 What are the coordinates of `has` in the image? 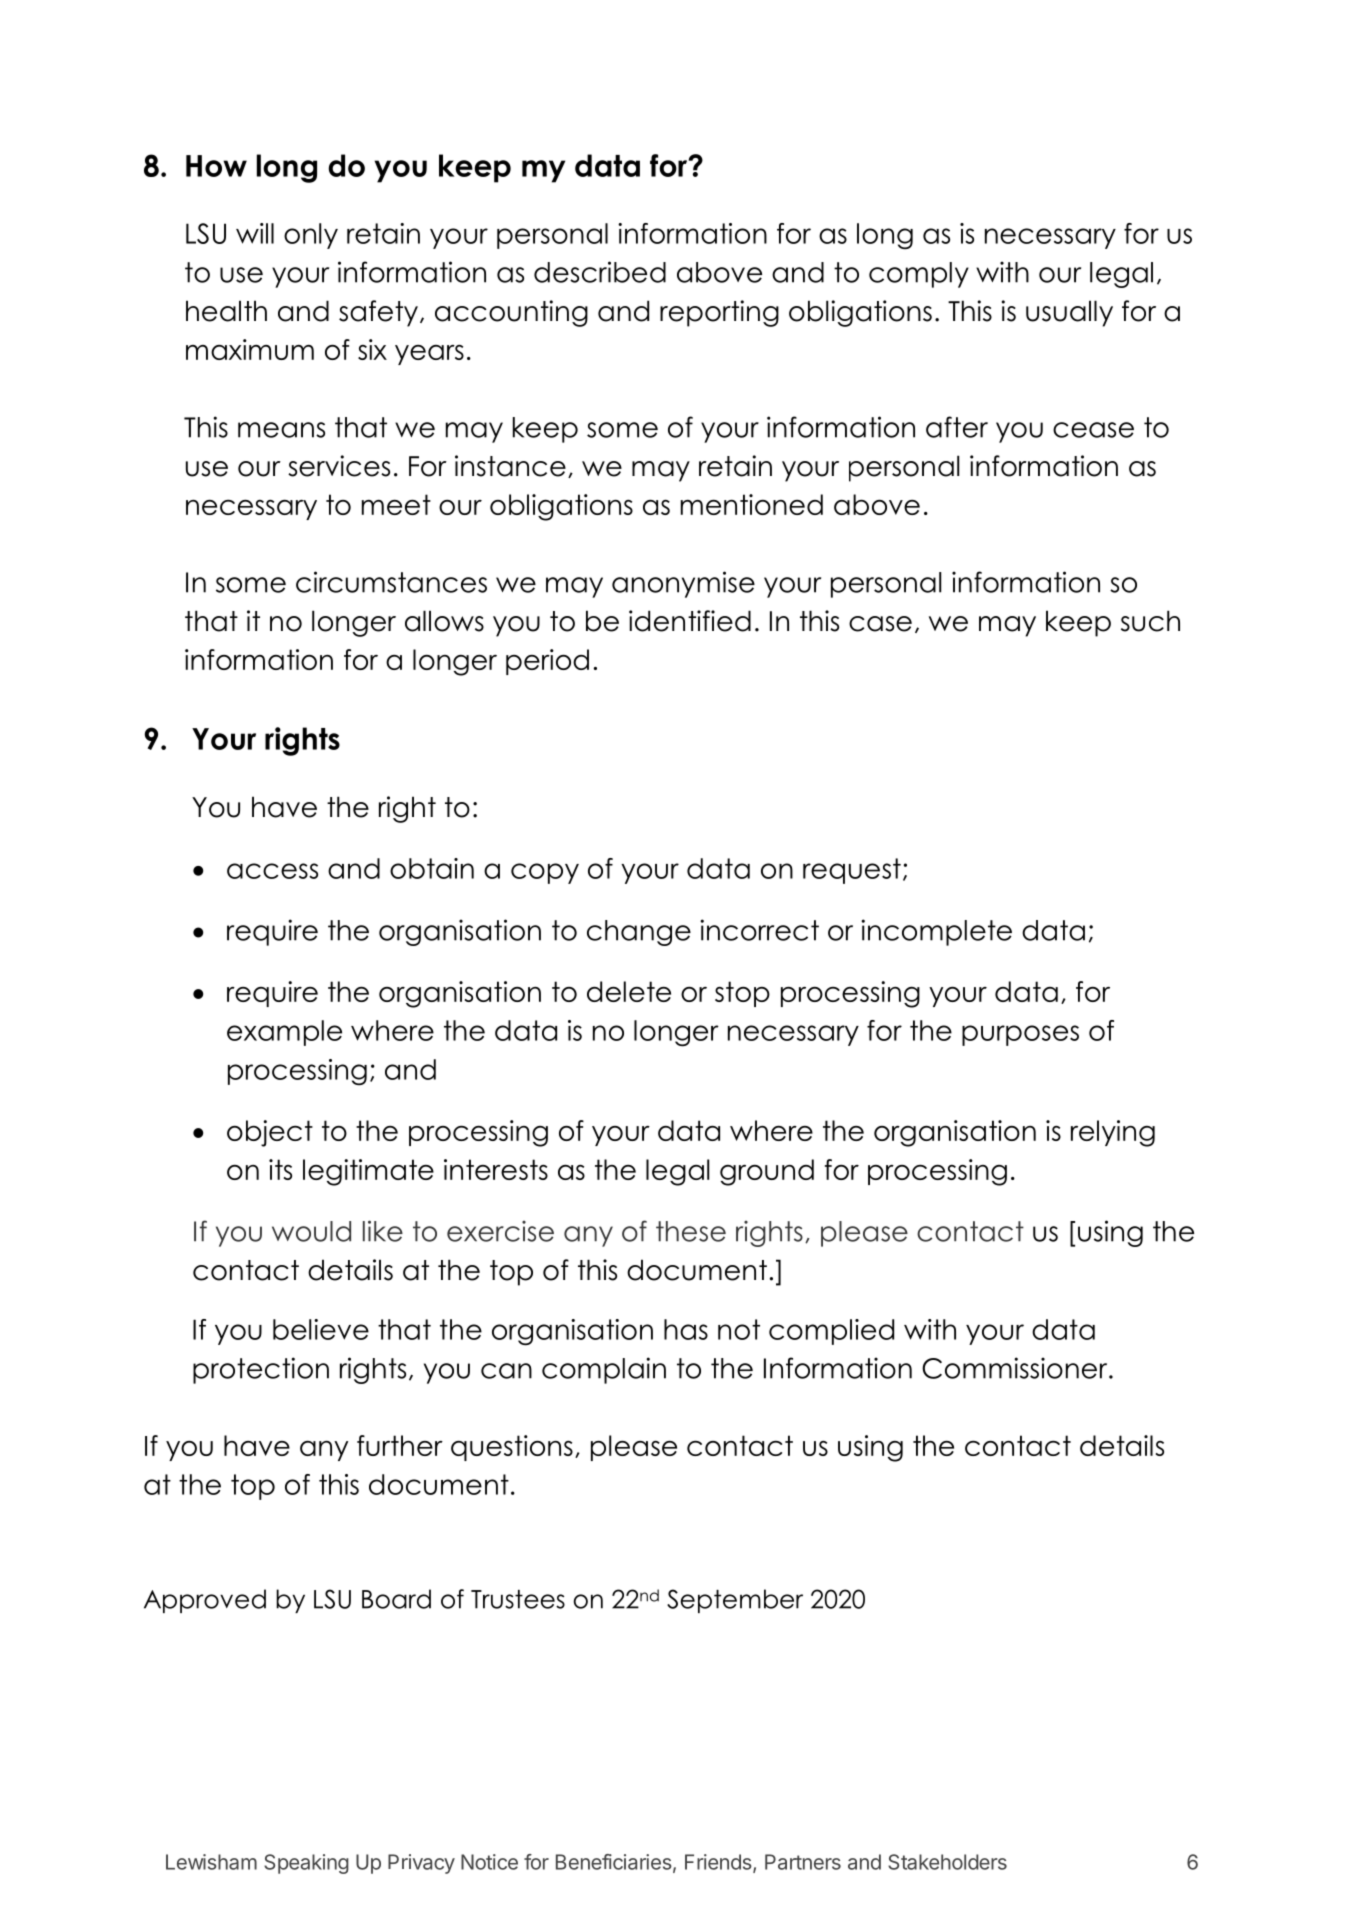 It's located at (686, 1329).
